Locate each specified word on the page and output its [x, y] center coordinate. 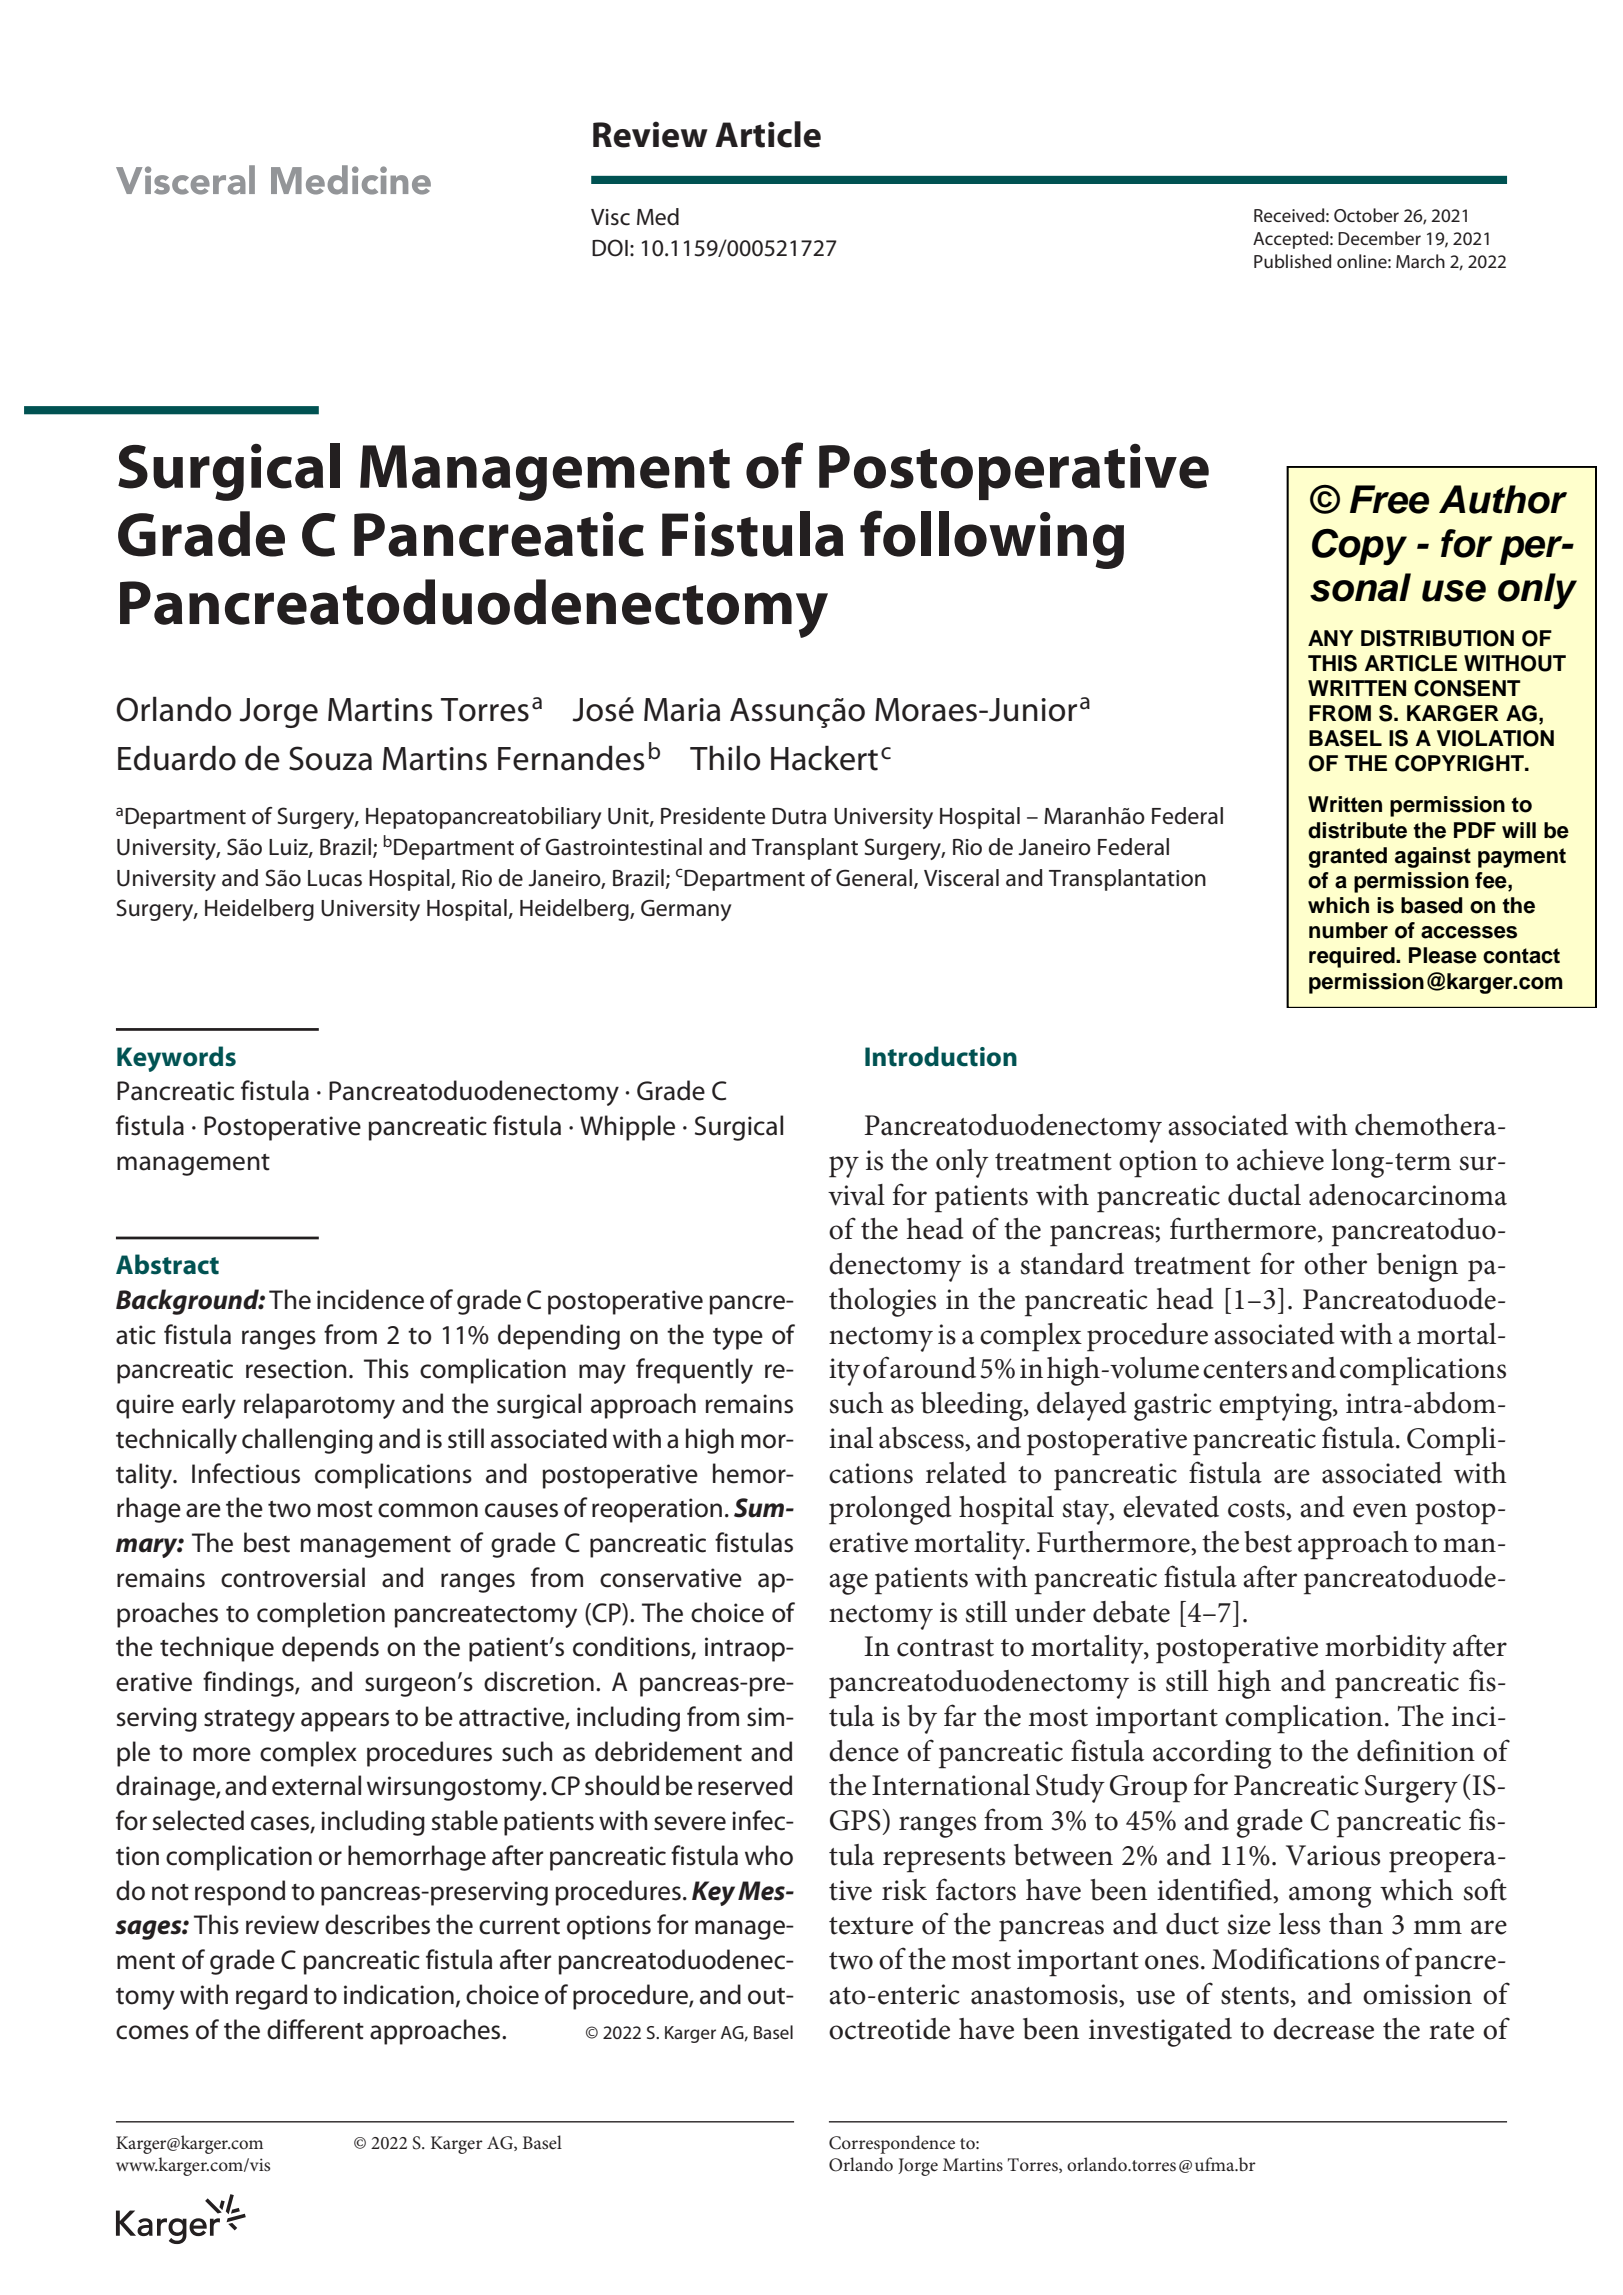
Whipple [627, 1128]
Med [658, 217]
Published [1292, 261]
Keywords [176, 1059]
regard [271, 1997]
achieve [1280, 1160]
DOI [610, 248]
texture [871, 1926]
